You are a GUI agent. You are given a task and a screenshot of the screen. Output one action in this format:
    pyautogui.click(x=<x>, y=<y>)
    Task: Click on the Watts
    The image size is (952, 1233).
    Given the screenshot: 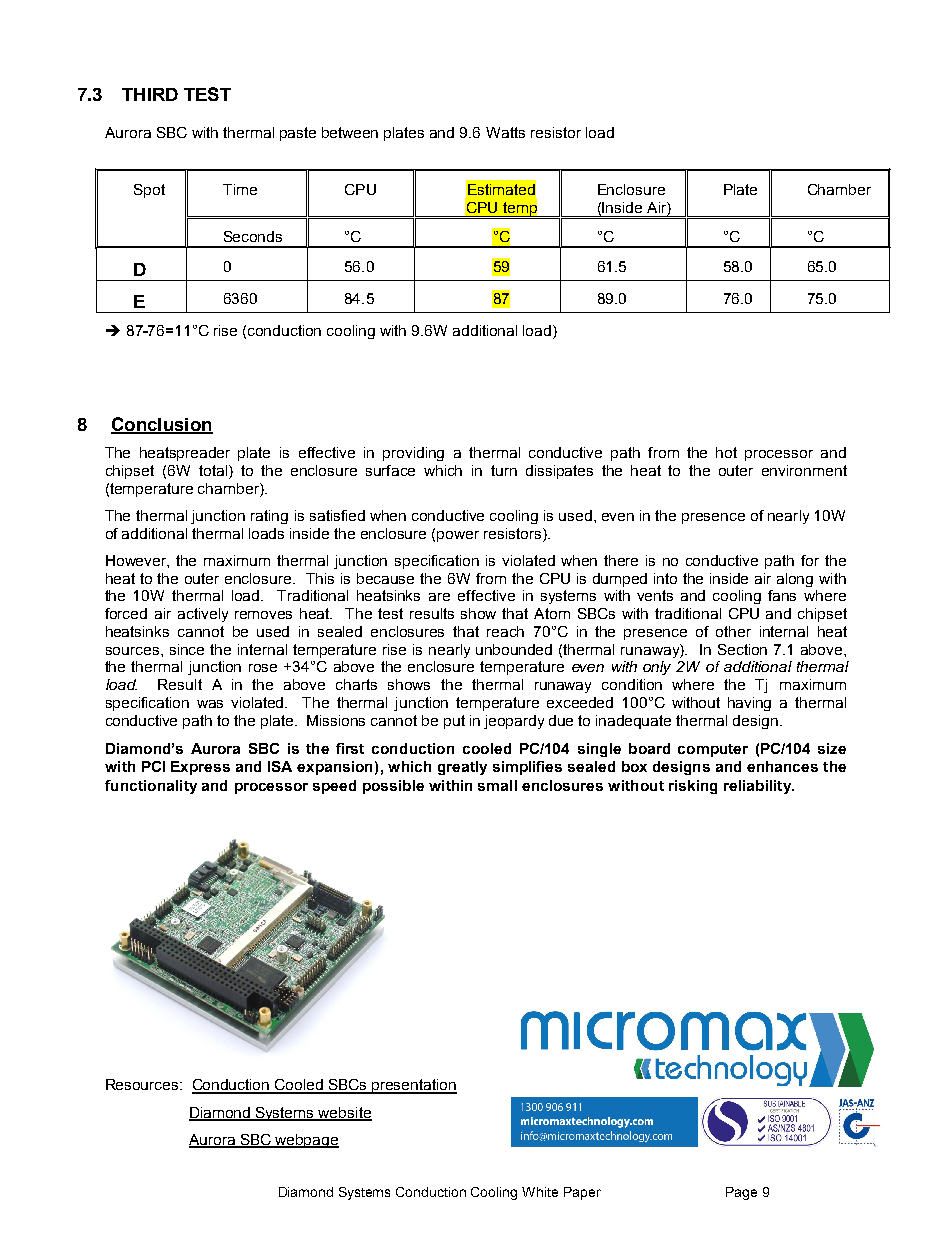 What is the action you would take?
    pyautogui.click(x=505, y=132)
